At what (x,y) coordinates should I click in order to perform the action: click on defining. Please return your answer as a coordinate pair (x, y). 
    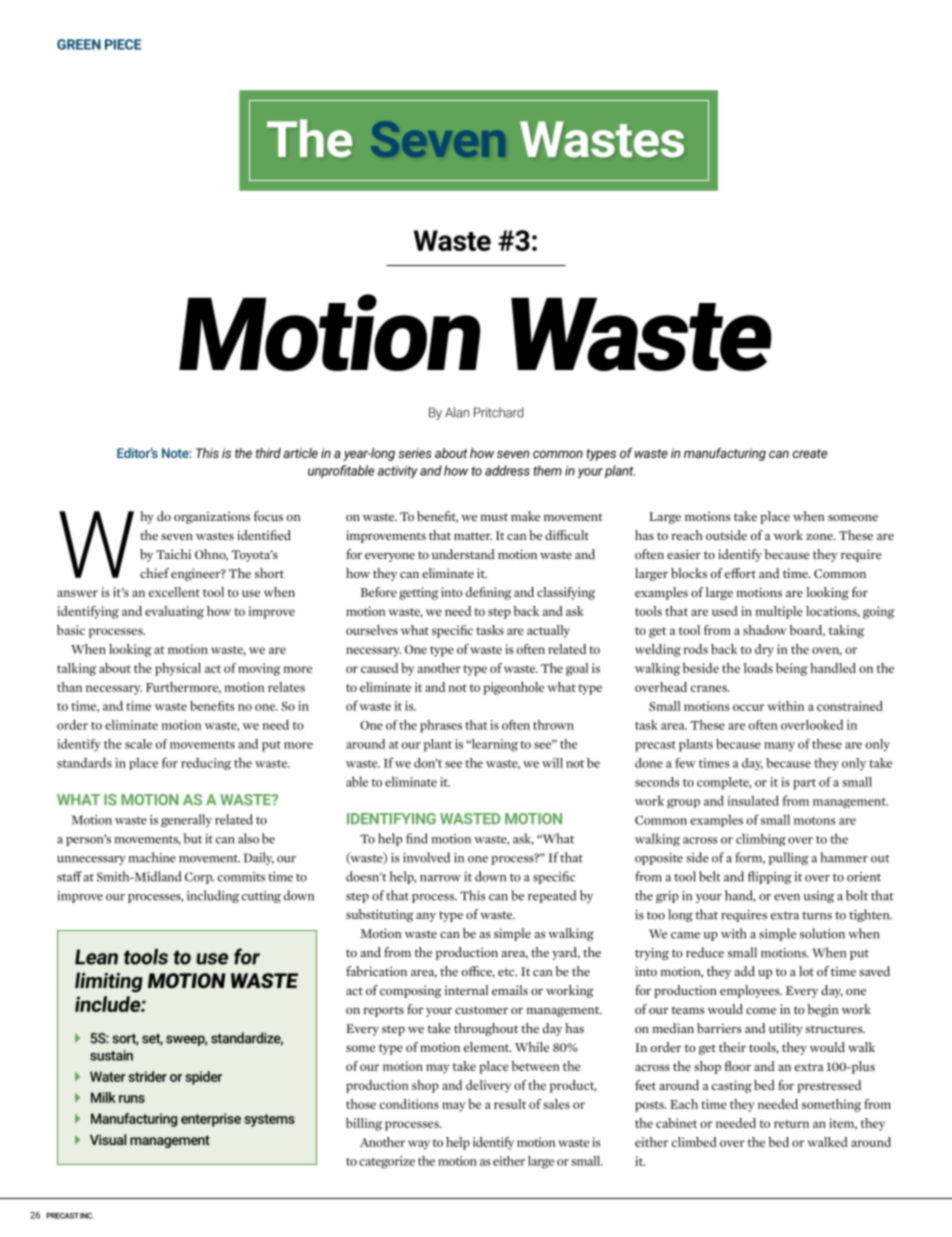
    Looking at the image, I should click on (489, 593).
